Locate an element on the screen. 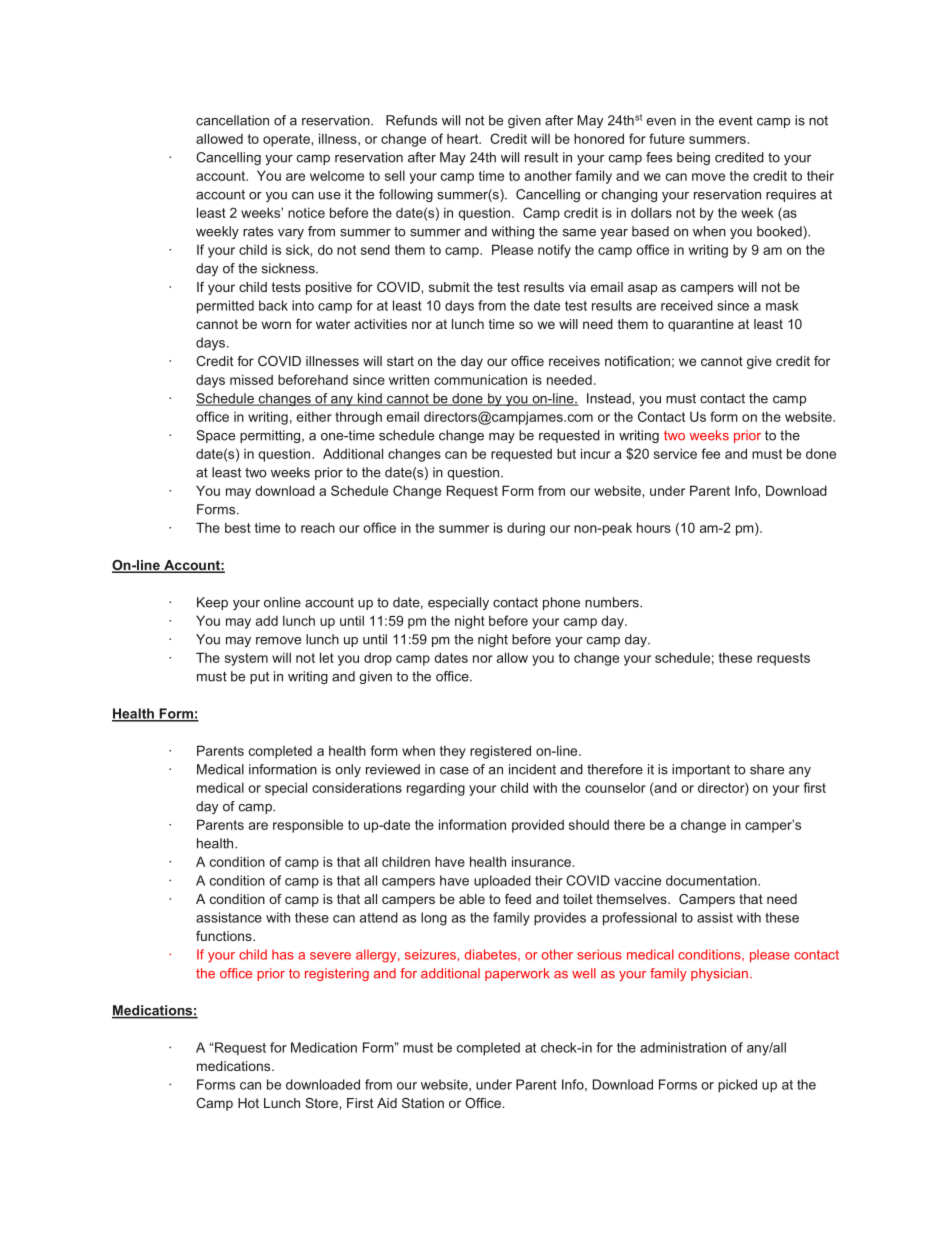  being is located at coordinates (693, 158).
